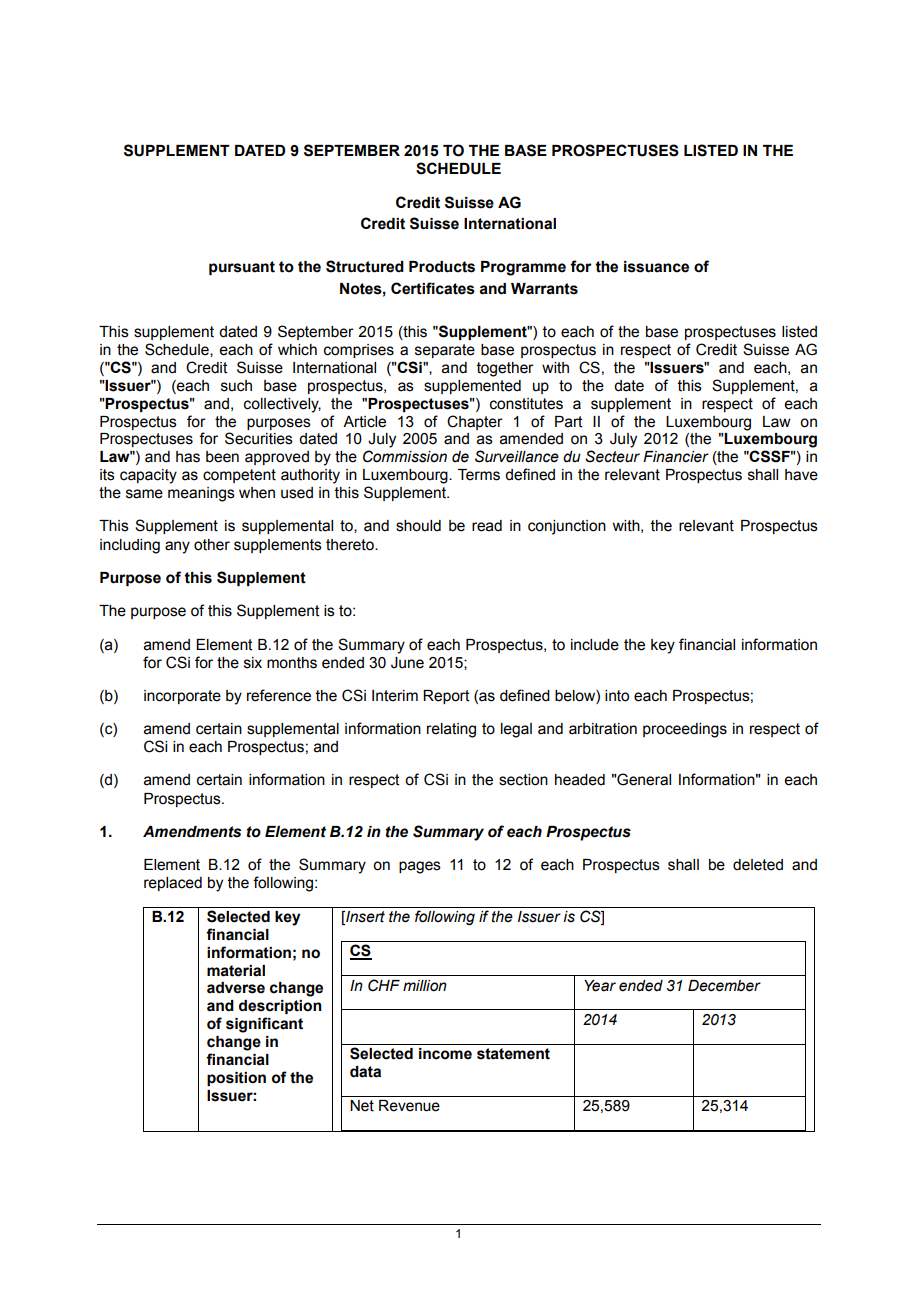 This screenshot has width=924, height=1308. What do you see at coordinates (420, 867) in the screenshot?
I see `pages` at bounding box center [420, 867].
